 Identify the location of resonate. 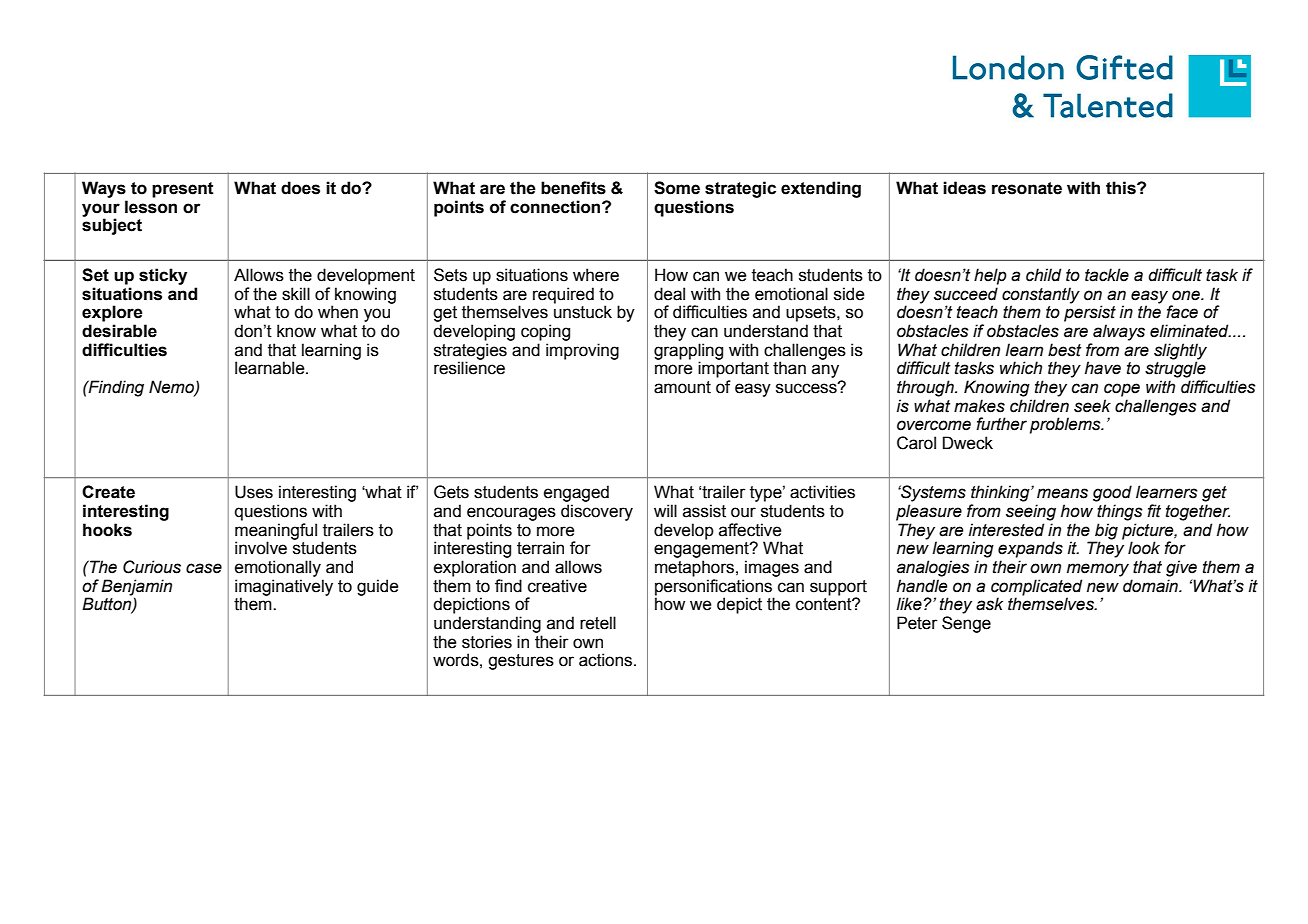
(1027, 188).
